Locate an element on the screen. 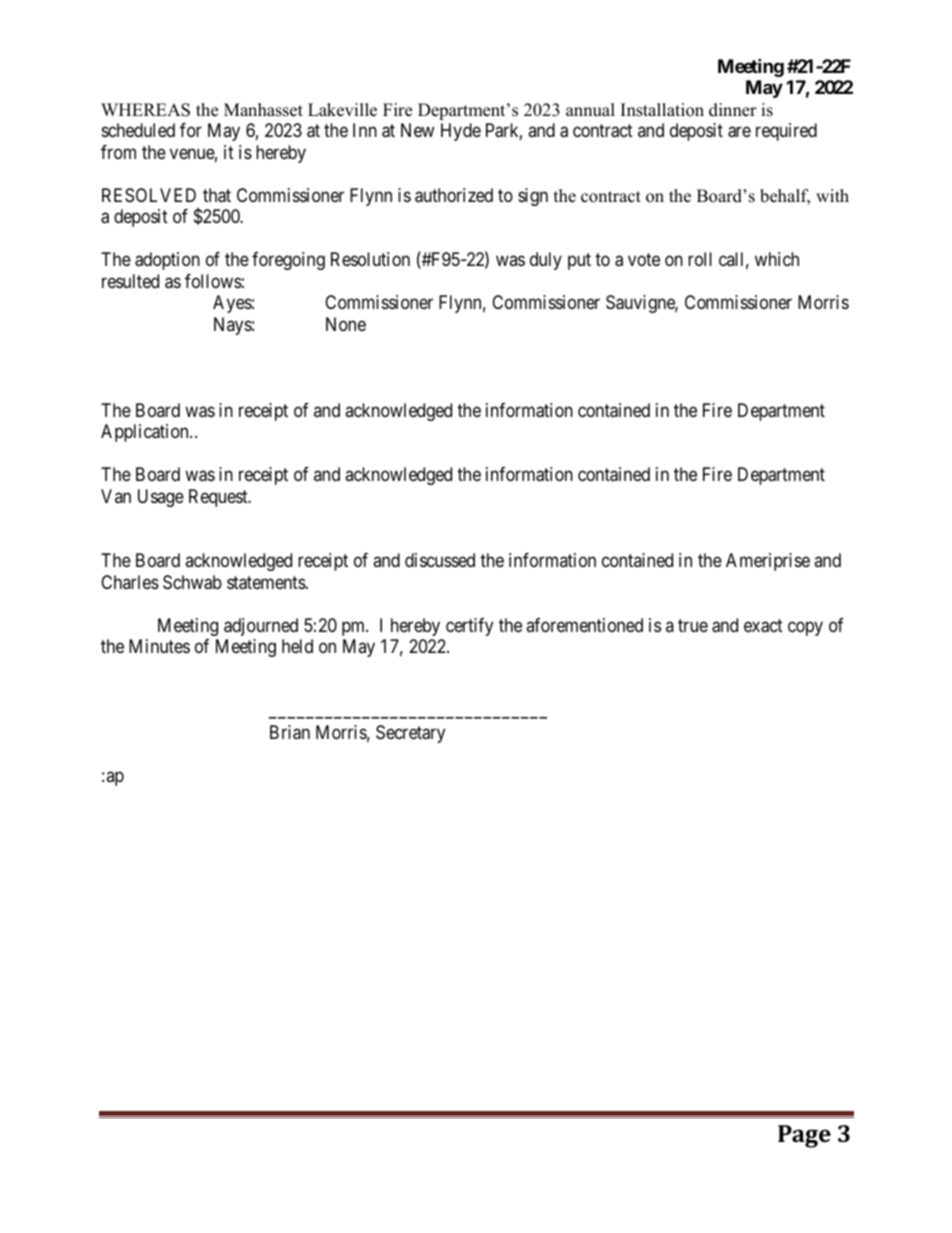  exact is located at coordinates (763, 626).
